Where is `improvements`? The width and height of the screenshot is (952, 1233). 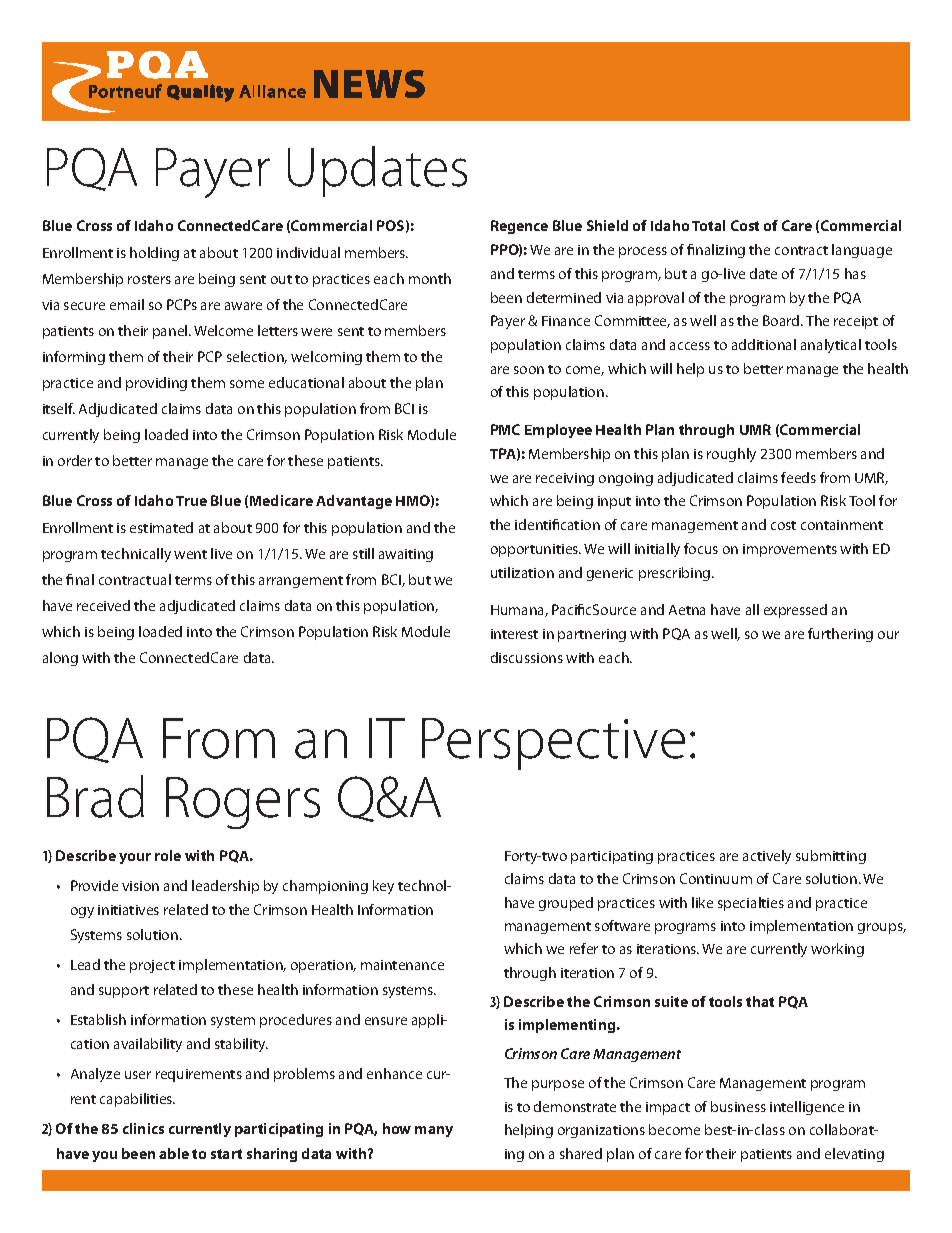
improvements is located at coordinates (790, 550).
